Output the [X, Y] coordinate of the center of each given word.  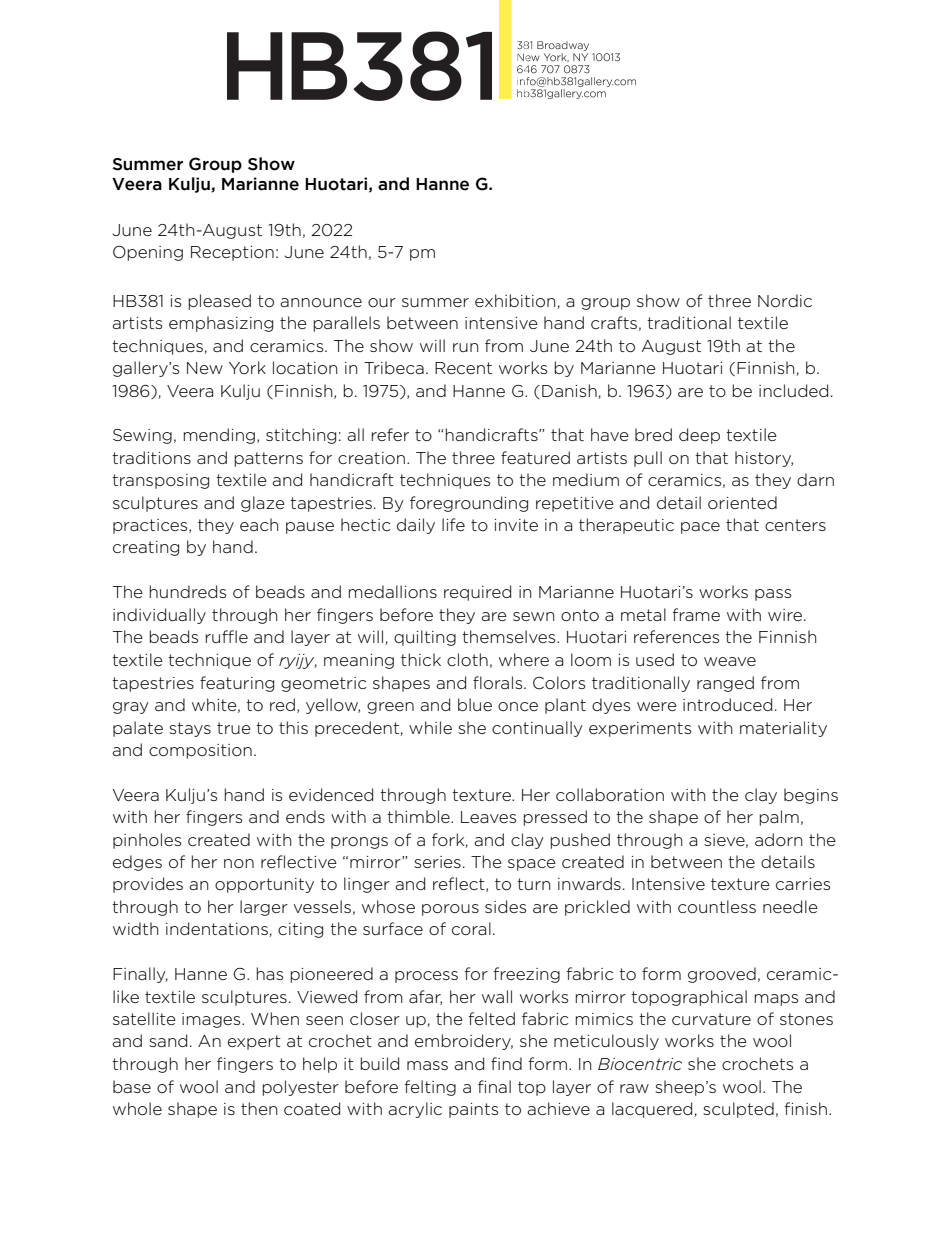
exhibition [516, 301]
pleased [219, 302]
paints [473, 1110]
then [259, 1108]
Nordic [785, 301]
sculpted [738, 1110]
